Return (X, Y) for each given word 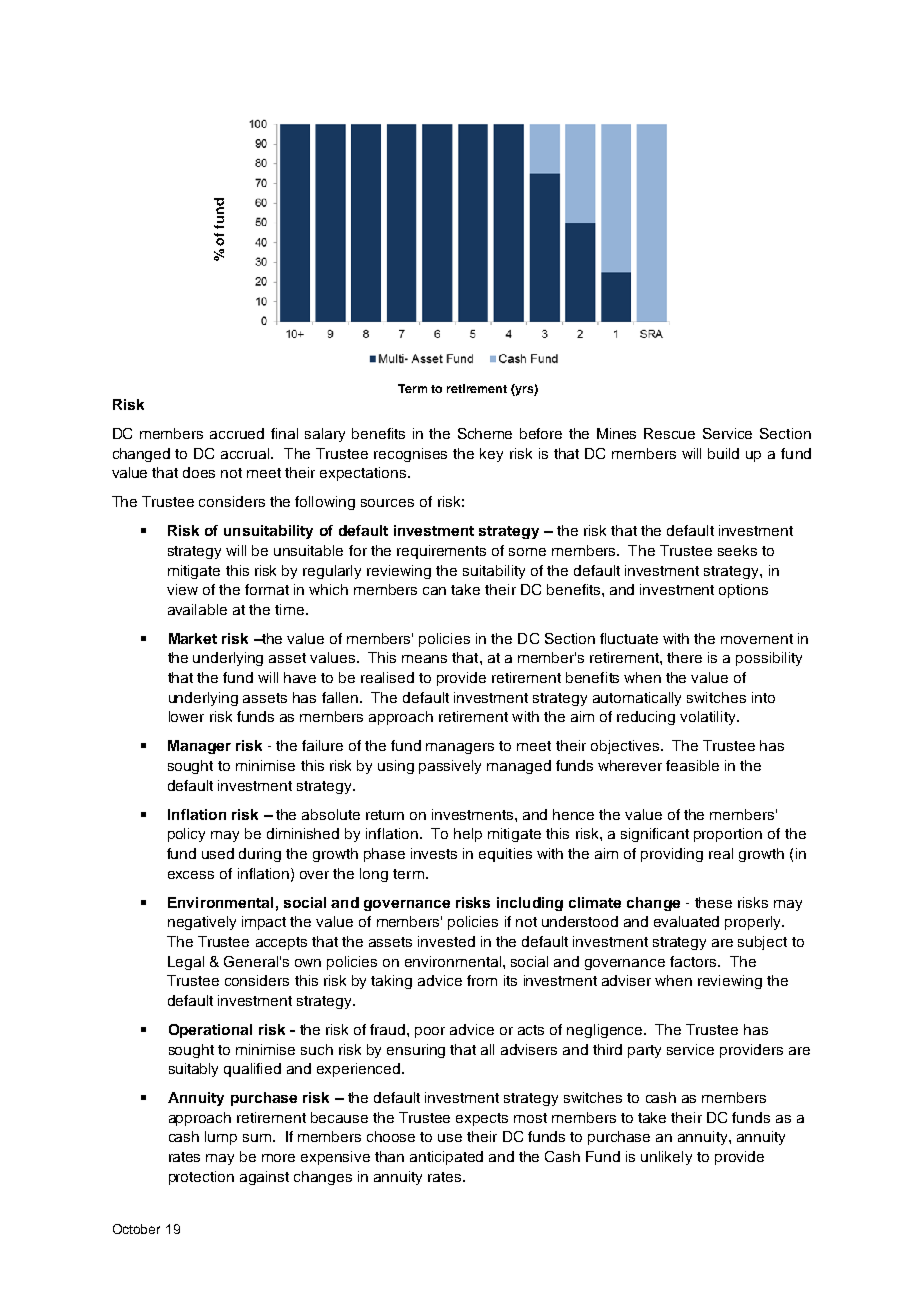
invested (446, 941)
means (424, 659)
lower (186, 716)
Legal (186, 963)
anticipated (446, 1158)
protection (201, 1178)
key (491, 455)
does (199, 472)
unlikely (666, 1158)
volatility (709, 718)
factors (693, 961)
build (723, 453)
